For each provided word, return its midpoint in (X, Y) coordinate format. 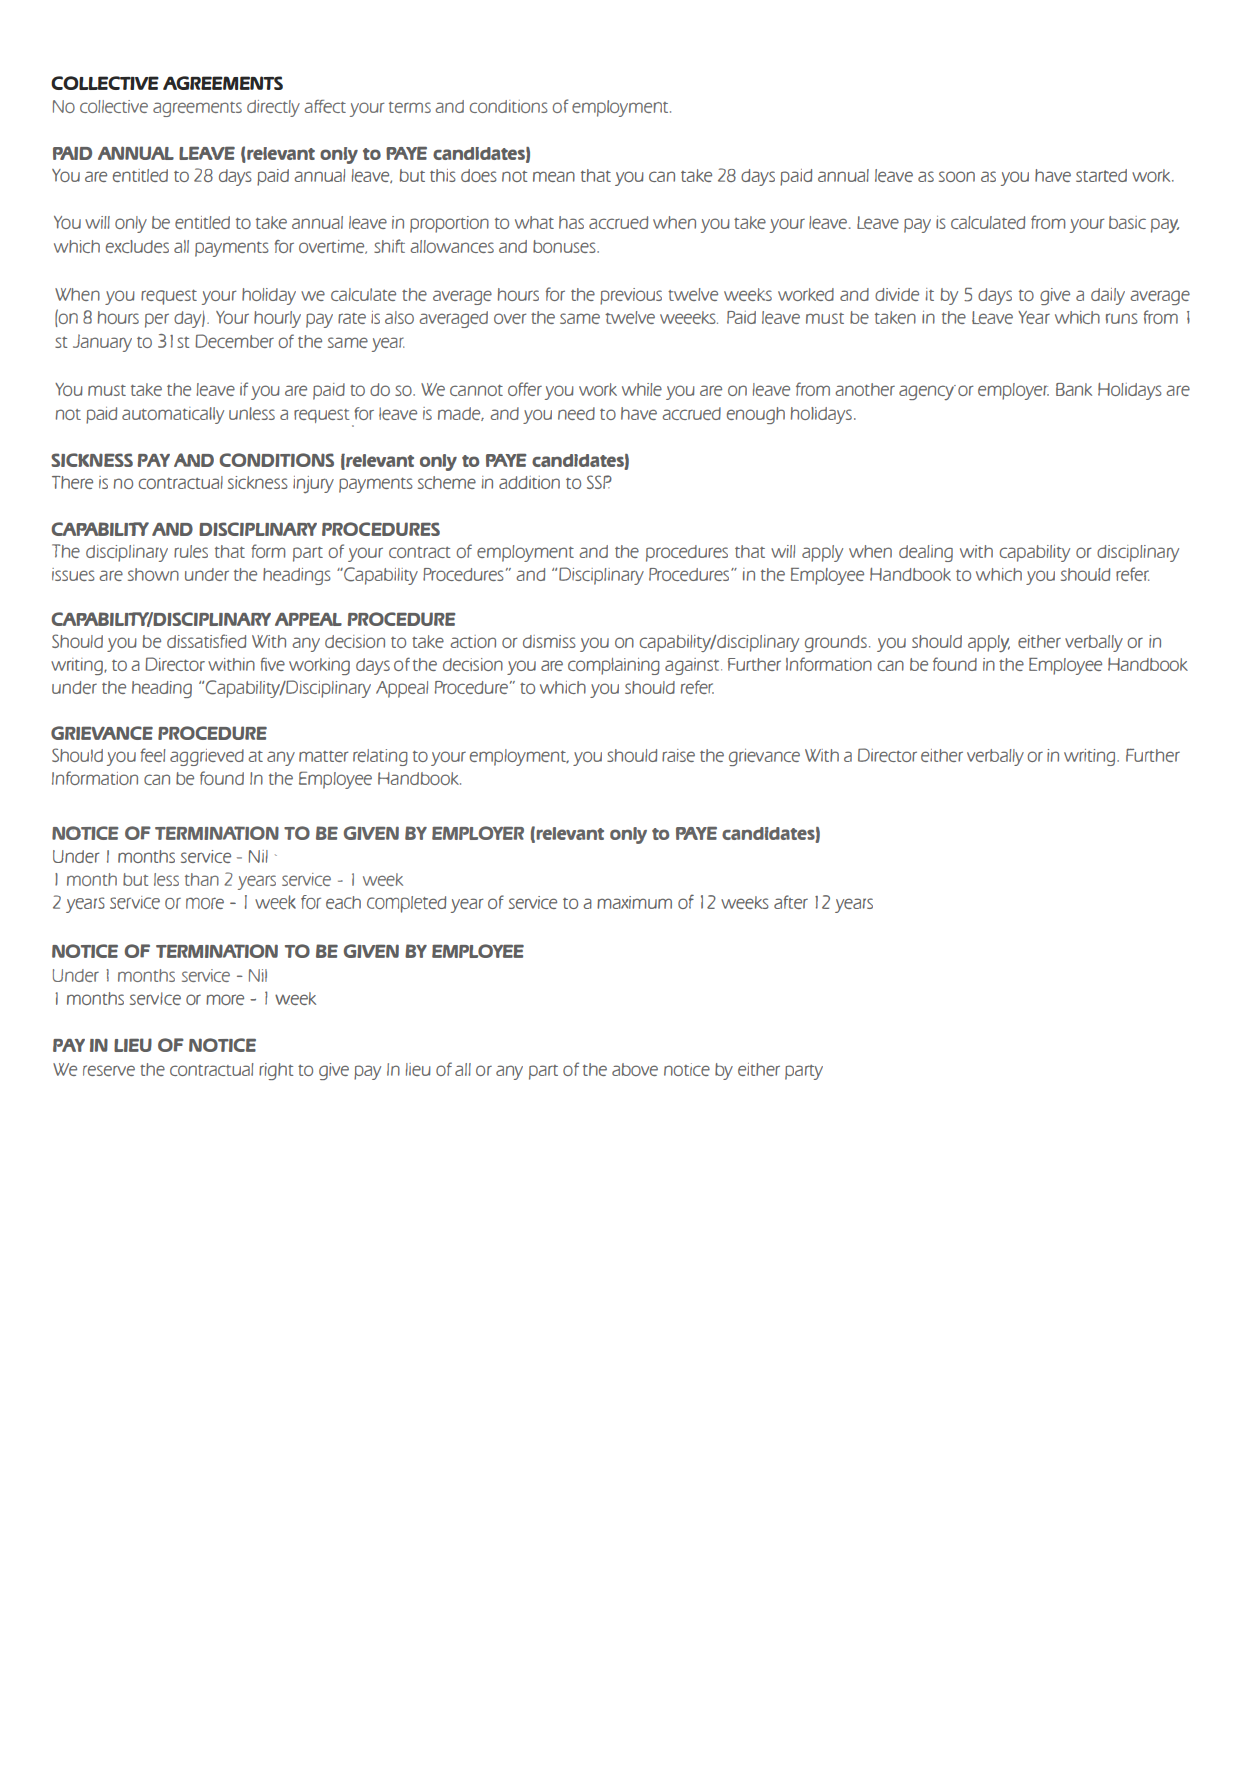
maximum (634, 902)
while (642, 389)
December (234, 341)
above (635, 1069)
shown (153, 574)
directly (273, 108)
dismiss (549, 641)
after (791, 902)
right (276, 1071)
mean (554, 176)
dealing (926, 553)
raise (678, 755)
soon (957, 176)
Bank (1074, 389)
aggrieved (207, 757)
